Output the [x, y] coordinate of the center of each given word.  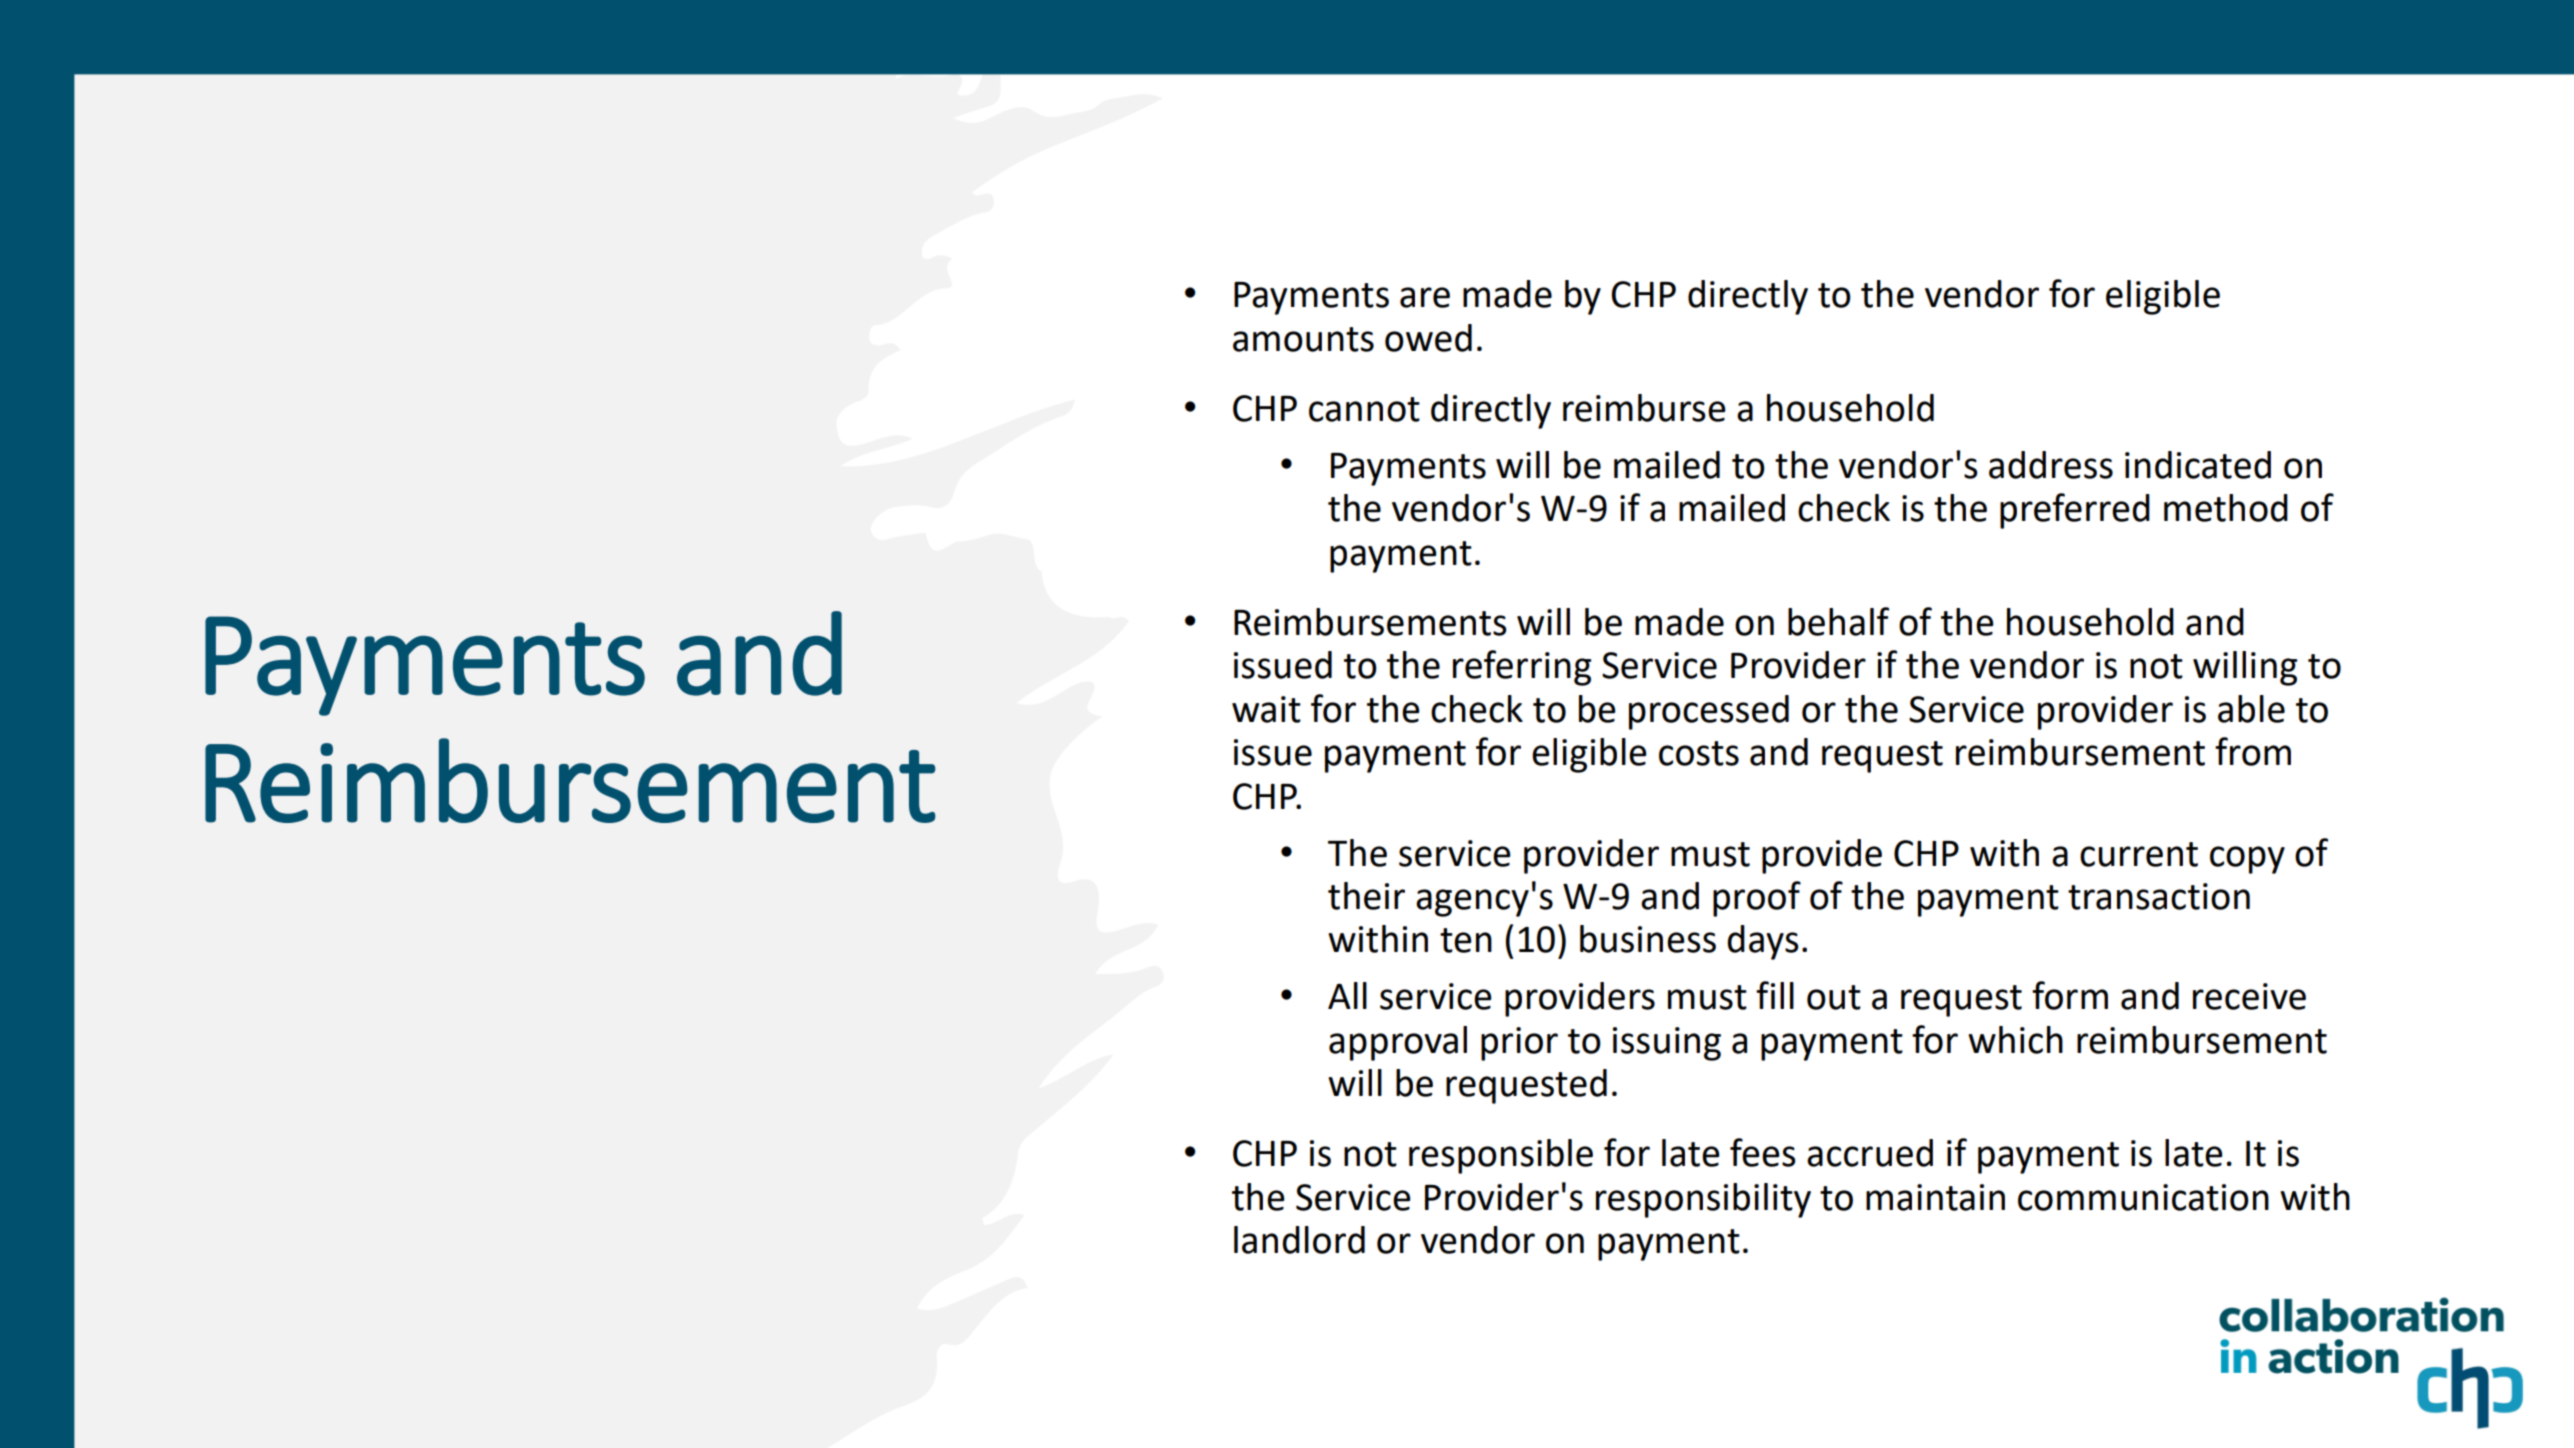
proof [1757, 899]
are [1425, 297]
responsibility [1703, 1200]
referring [1522, 668]
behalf [1838, 621]
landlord [1299, 1240]
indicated [2198, 465]
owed [1428, 338]
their [1366, 896]
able [2251, 709]
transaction [2159, 896]
